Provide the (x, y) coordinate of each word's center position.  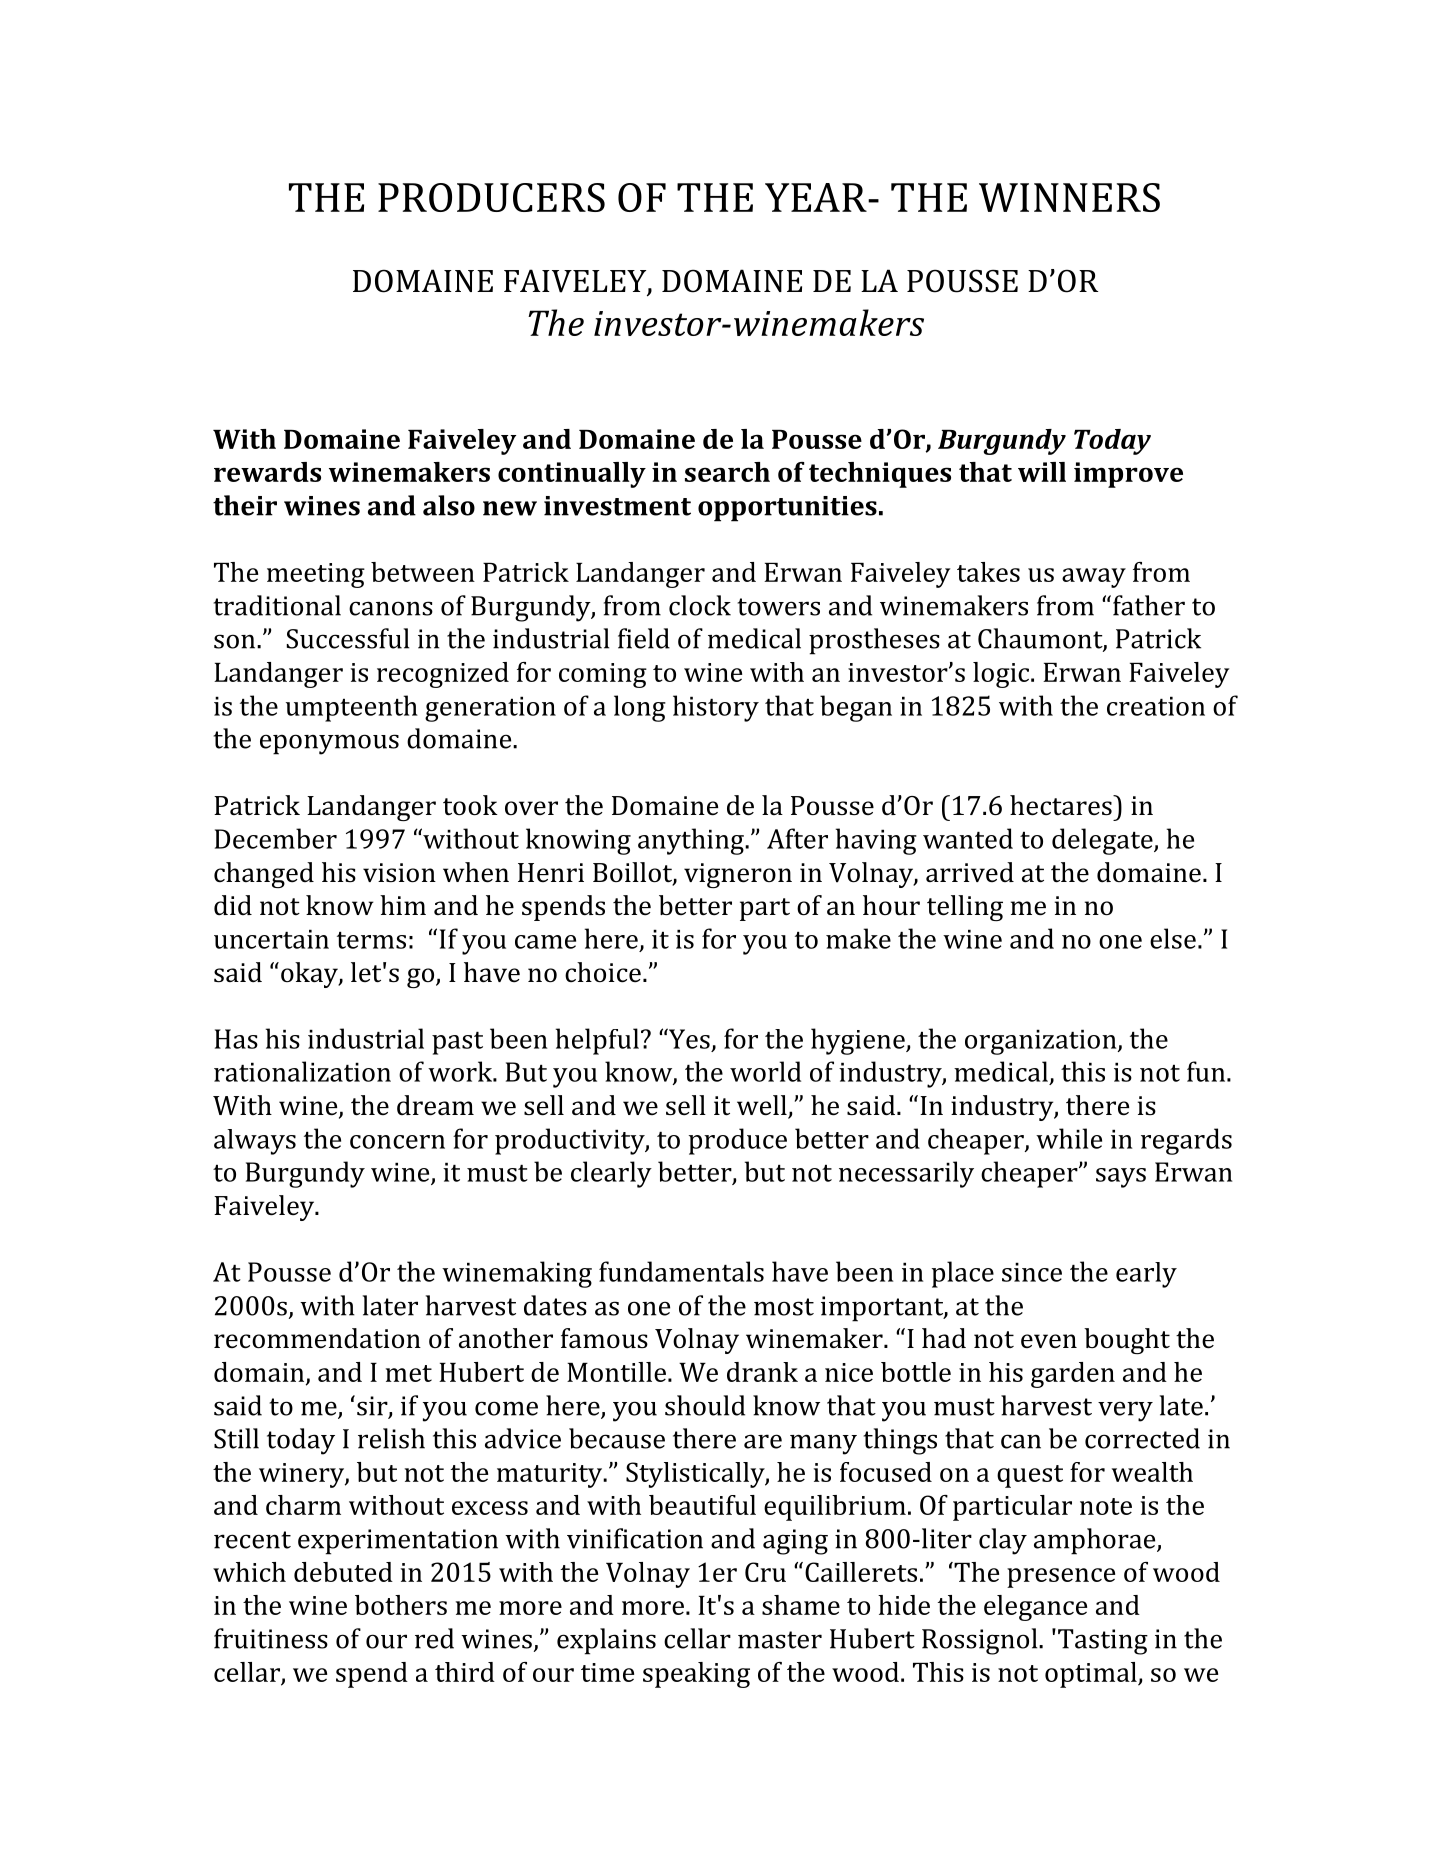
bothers (401, 1605)
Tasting (1103, 1642)
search (727, 472)
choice (603, 972)
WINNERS (1069, 197)
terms (371, 940)
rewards (267, 472)
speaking (696, 1675)
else (1173, 938)
